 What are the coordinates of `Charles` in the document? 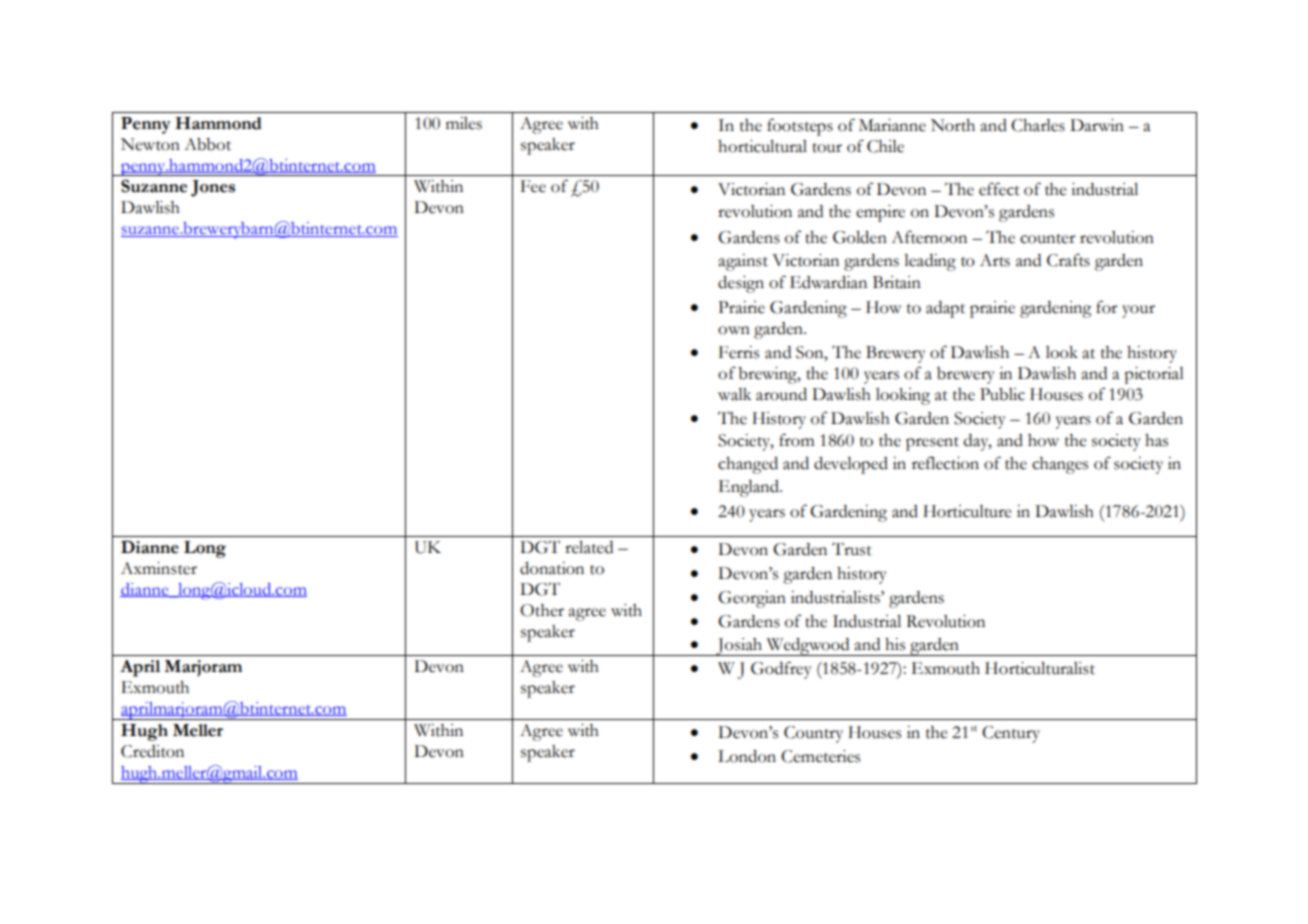 It's located at (1038, 125).
